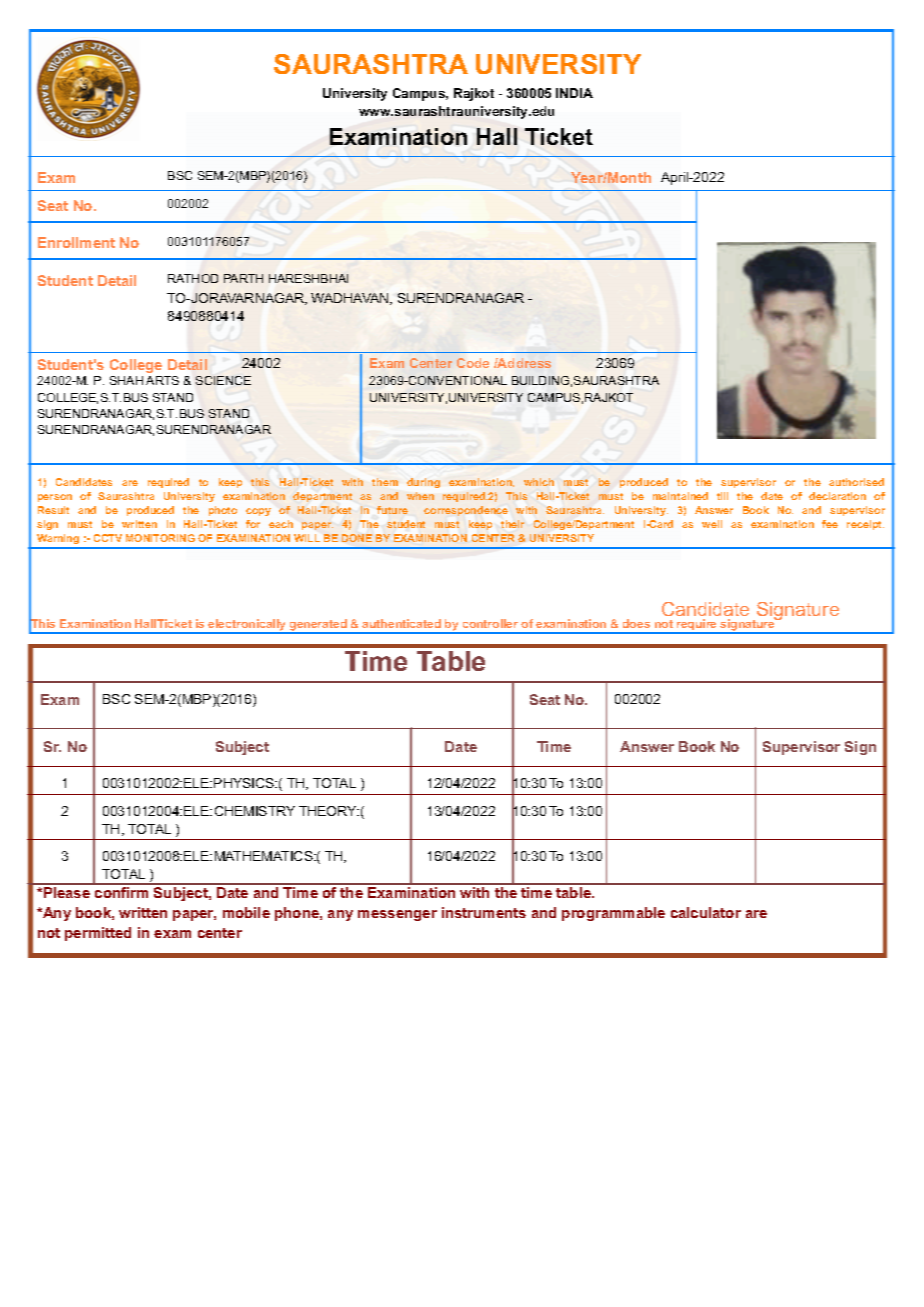  What do you see at coordinates (76, 242) in the screenshot?
I see `Enrollment` at bounding box center [76, 242].
